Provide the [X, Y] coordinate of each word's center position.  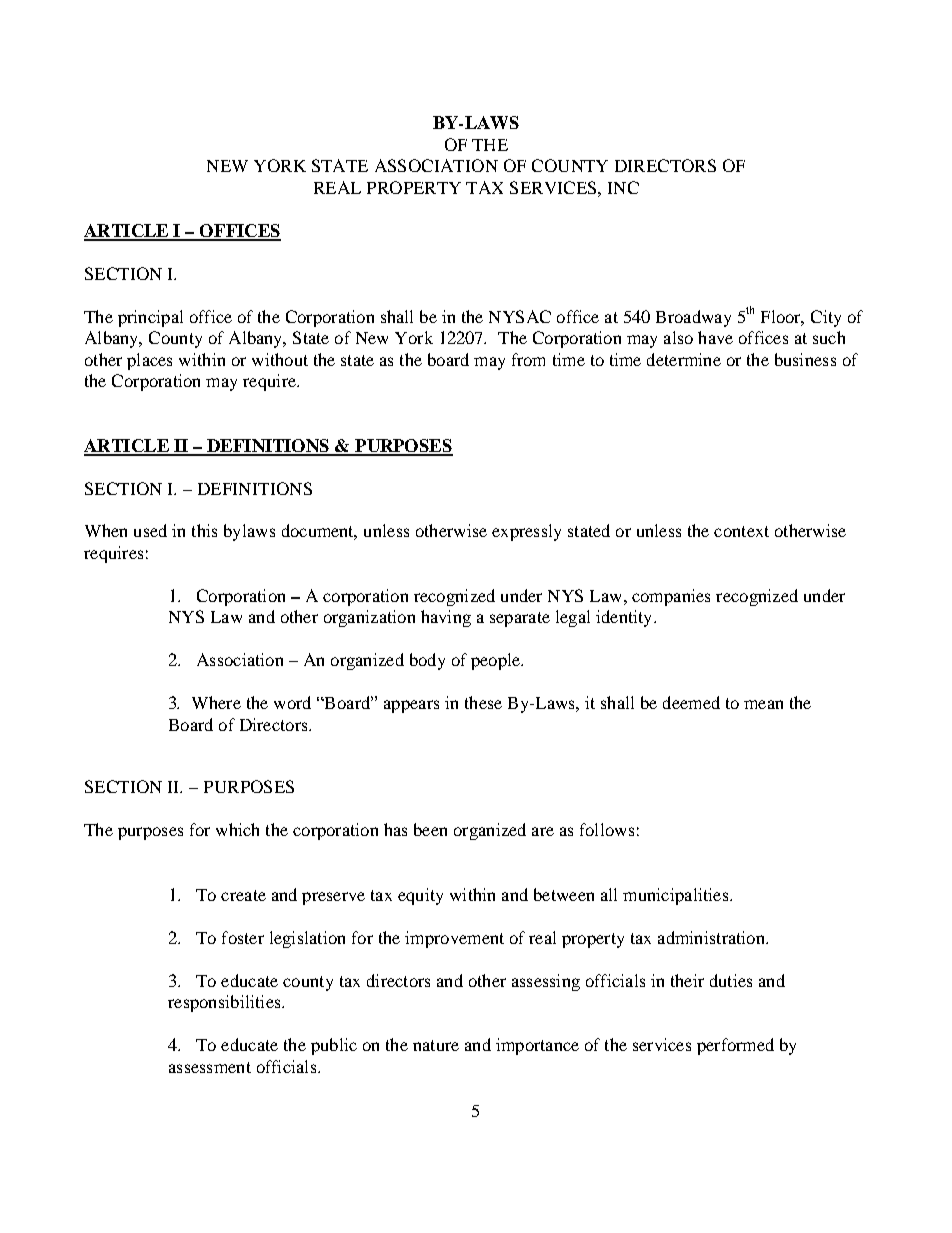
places [149, 361]
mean [763, 704]
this [204, 530]
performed [735, 1046]
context [741, 531]
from [528, 359]
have [715, 337]
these [483, 702]
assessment [210, 1067]
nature [436, 1045]
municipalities [677, 896]
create [243, 895]
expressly [526, 532]
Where [216, 702]
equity [420, 896]
